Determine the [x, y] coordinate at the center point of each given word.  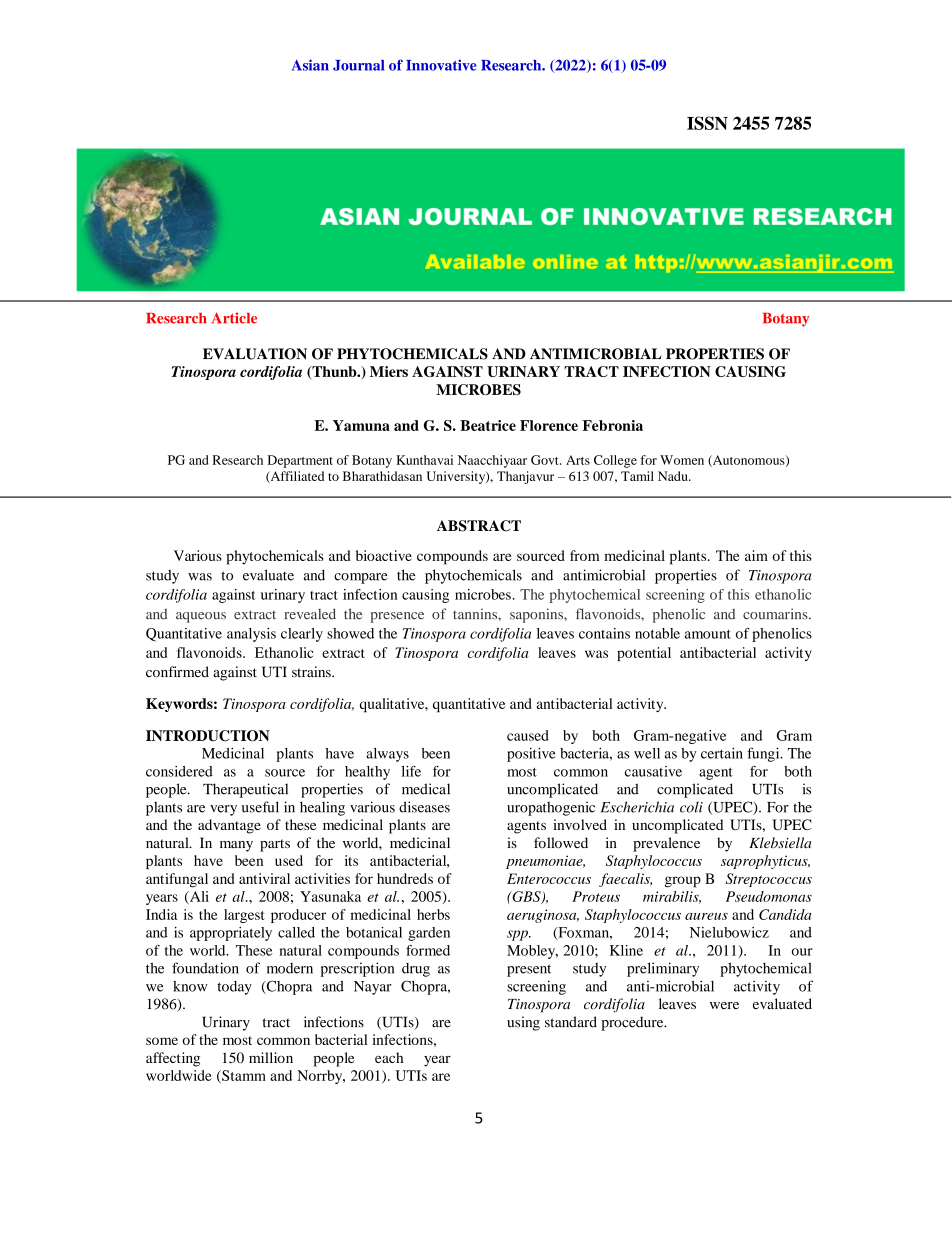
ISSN [707, 123]
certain [722, 753]
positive [531, 754]
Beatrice [488, 425]
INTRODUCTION [208, 736]
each [389, 1057]
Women [682, 460]
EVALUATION [255, 354]
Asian [310, 65]
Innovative [441, 65]
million [271, 1057]
